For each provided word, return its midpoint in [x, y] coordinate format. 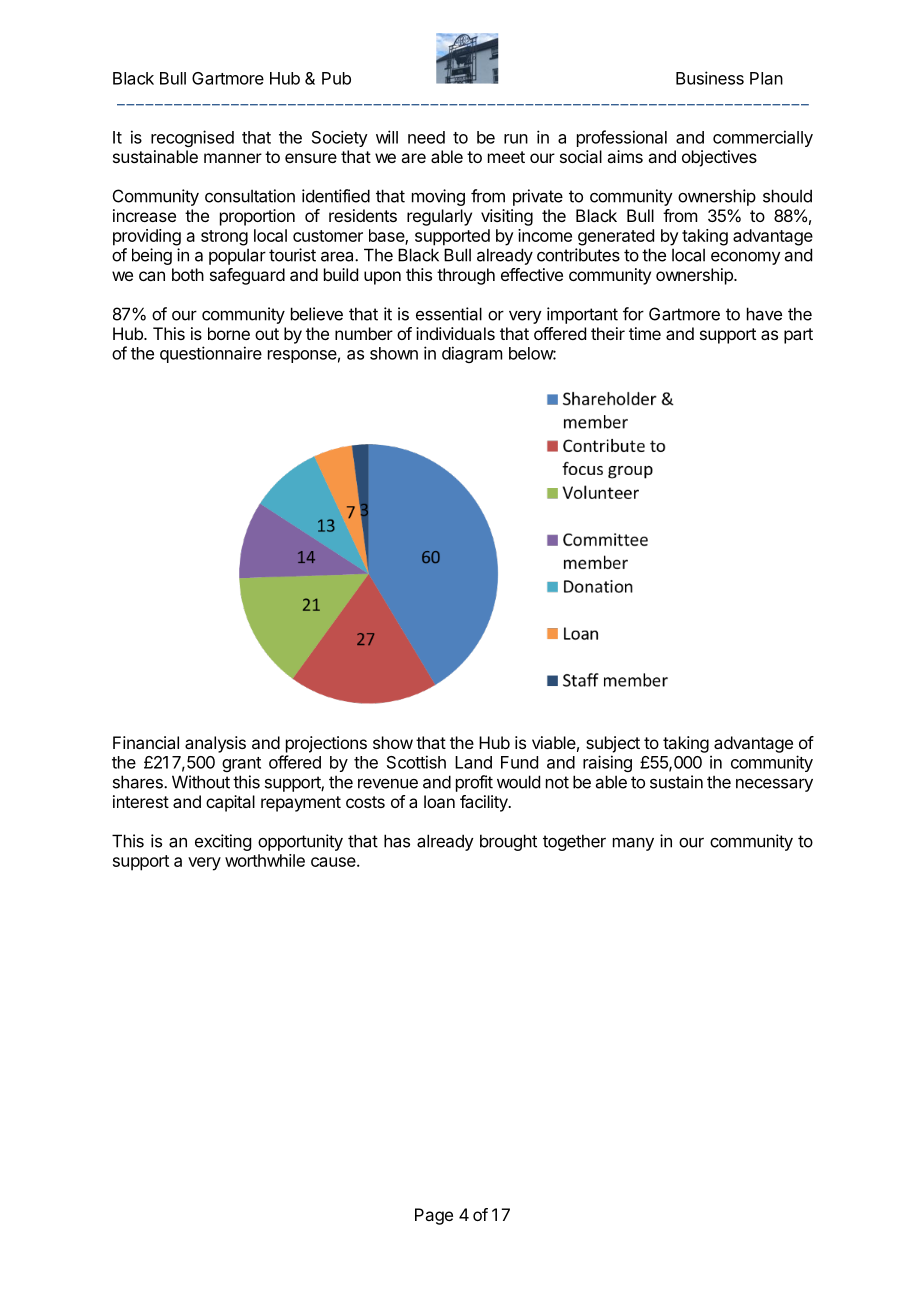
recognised [192, 138]
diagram [472, 354]
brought [508, 842]
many [633, 844]
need [426, 137]
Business [710, 78]
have [764, 314]
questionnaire [211, 354]
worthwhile [265, 860]
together [574, 842]
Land [473, 762]
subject [613, 744]
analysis [215, 744]
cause [334, 862]
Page [434, 1216]
